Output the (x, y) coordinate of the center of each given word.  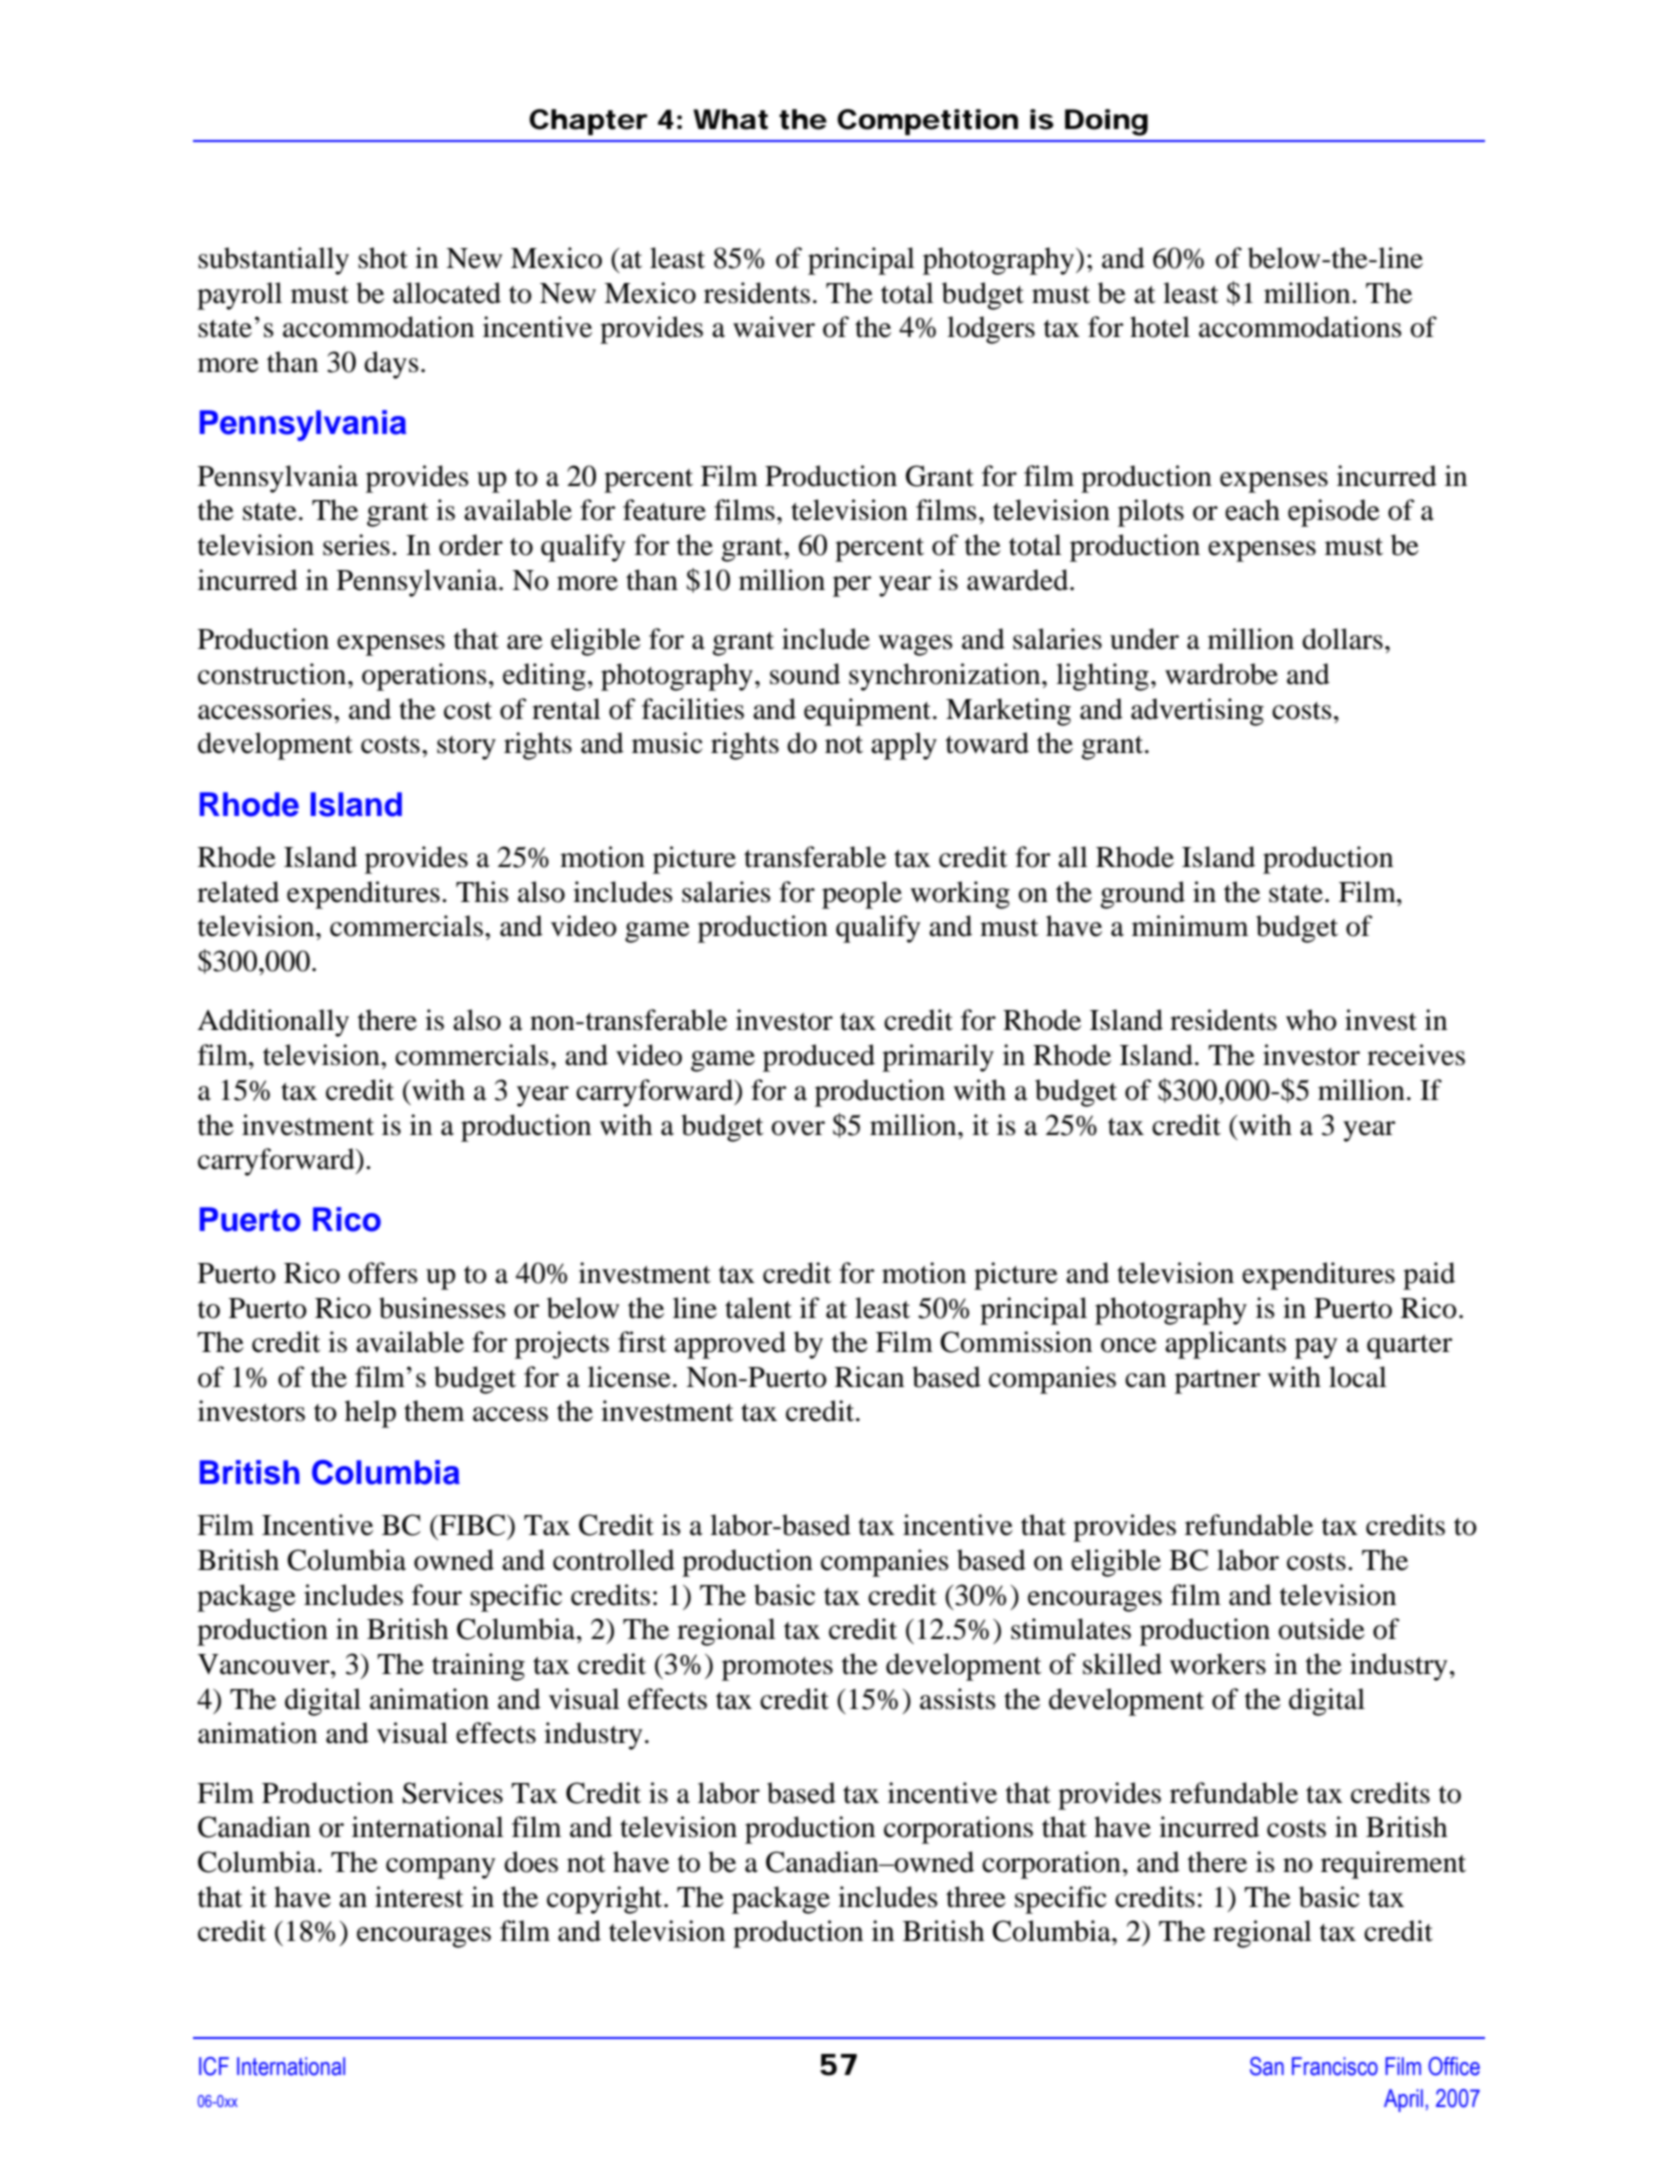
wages (915, 645)
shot (383, 258)
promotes (777, 1669)
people (862, 895)
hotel (1160, 327)
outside (1321, 1629)
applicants (1225, 1345)
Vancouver (265, 1664)
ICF (214, 2066)
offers (383, 1273)
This (482, 892)
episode (1334, 513)
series (356, 545)
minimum (1190, 926)
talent (758, 1308)
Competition (927, 122)
